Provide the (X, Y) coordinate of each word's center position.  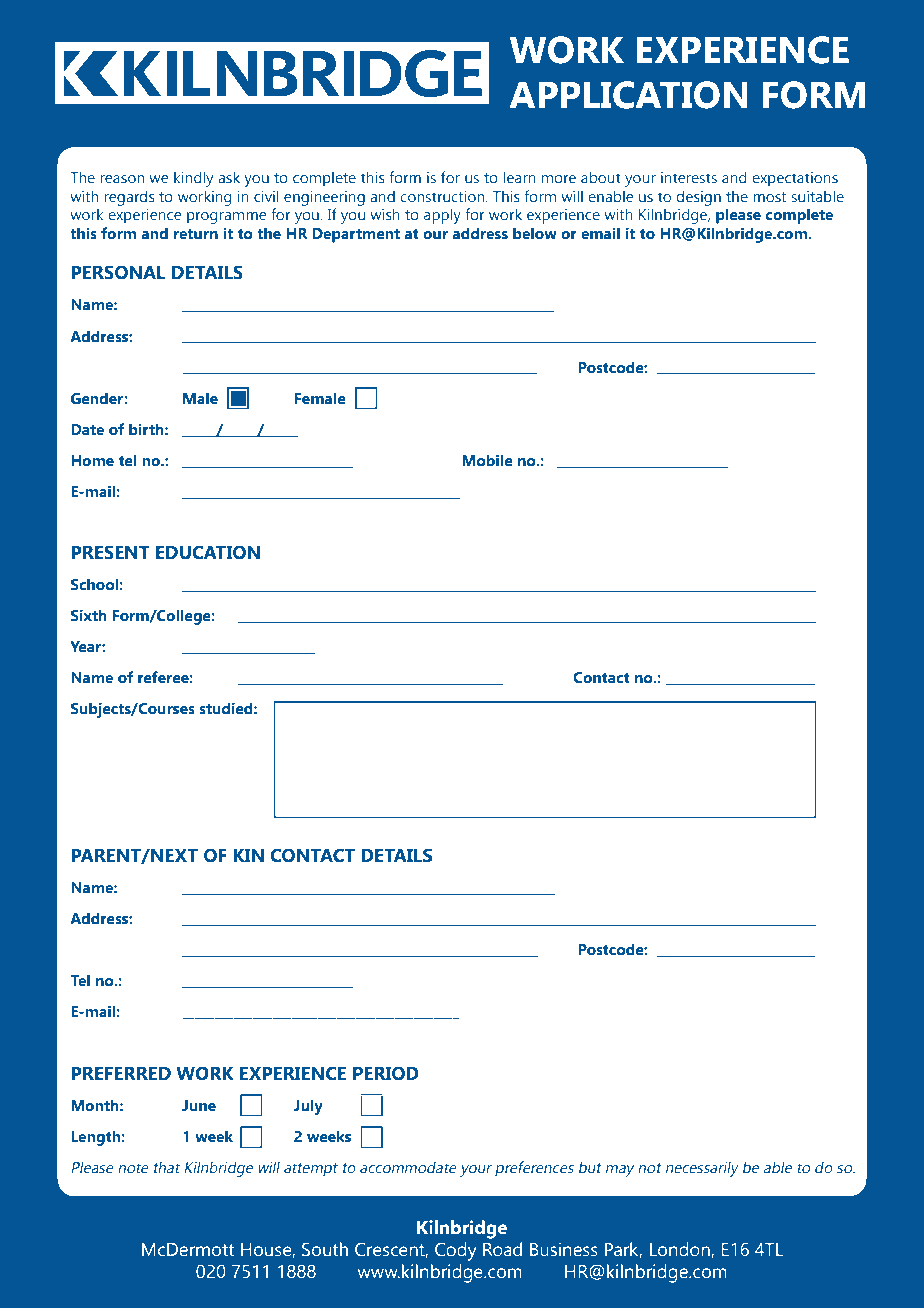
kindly (193, 179)
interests (689, 177)
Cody (456, 1251)
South (325, 1249)
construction (443, 196)
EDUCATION (208, 552)
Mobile (487, 460)
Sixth (89, 615)
